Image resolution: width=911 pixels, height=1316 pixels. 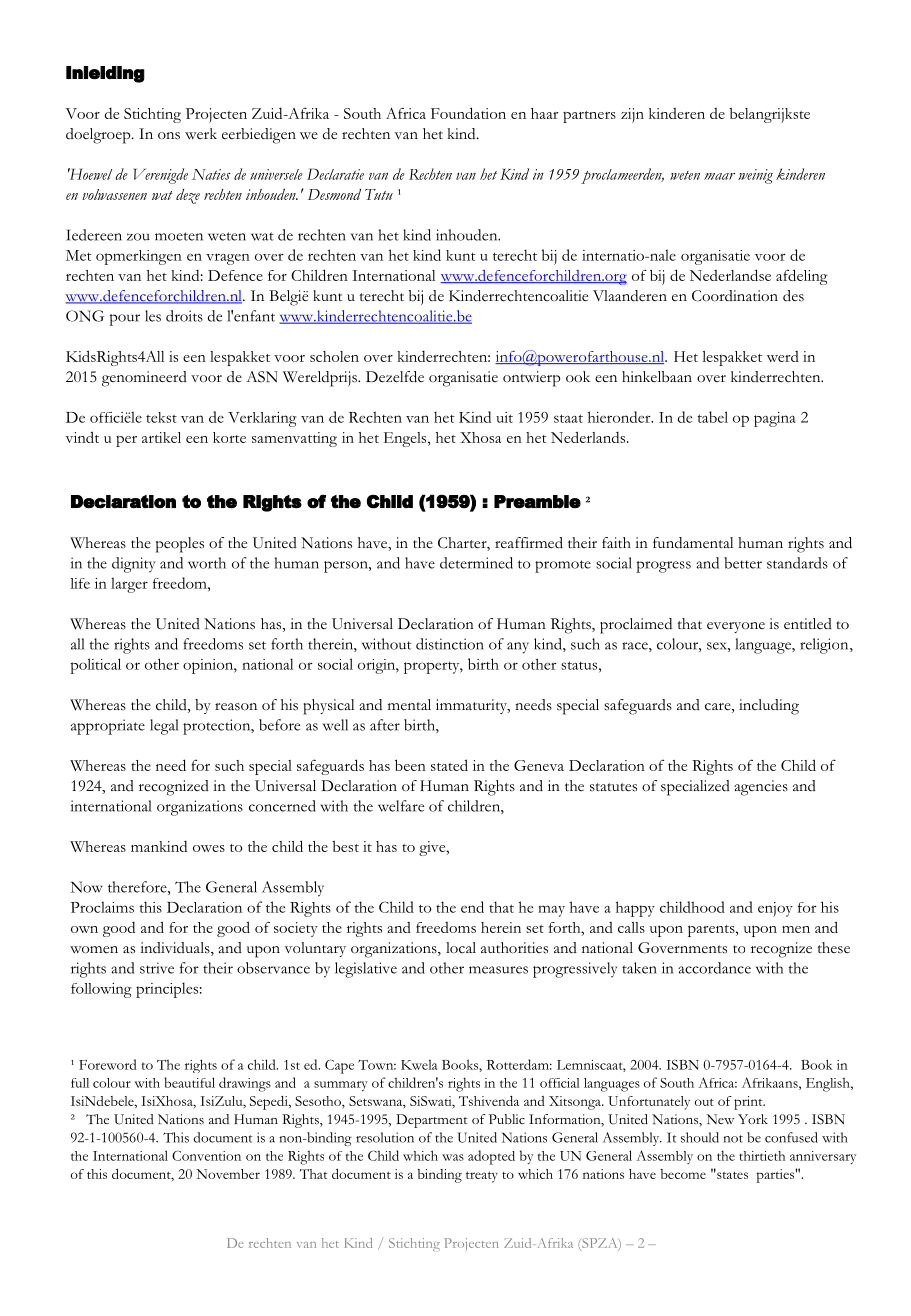 What do you see at coordinates (468, 113) in the image?
I see `Foundation` at bounding box center [468, 113].
